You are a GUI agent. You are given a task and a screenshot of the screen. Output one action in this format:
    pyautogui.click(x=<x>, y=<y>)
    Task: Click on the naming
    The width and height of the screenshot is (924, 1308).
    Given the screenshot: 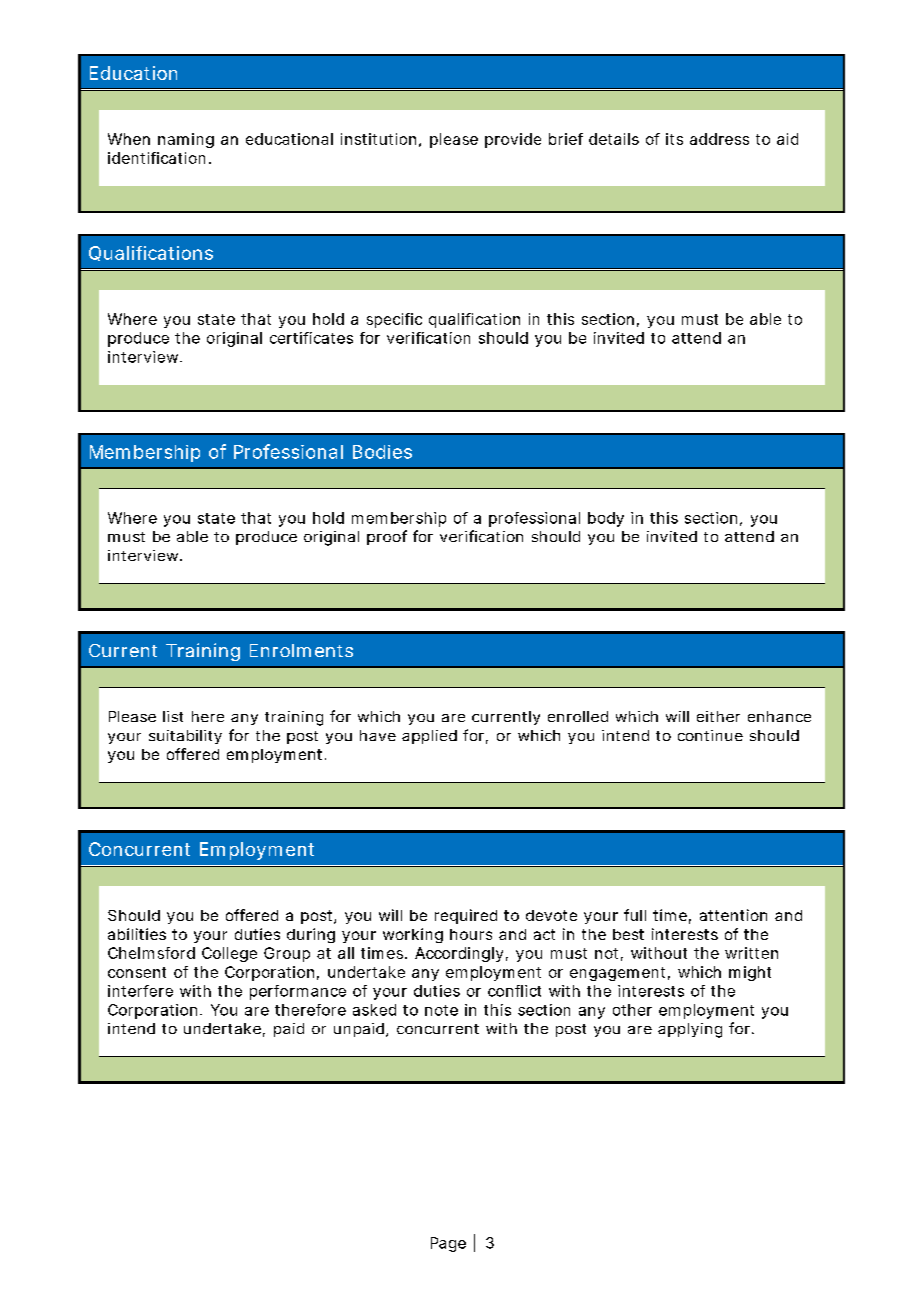 What is the action you would take?
    pyautogui.click(x=186, y=140)
